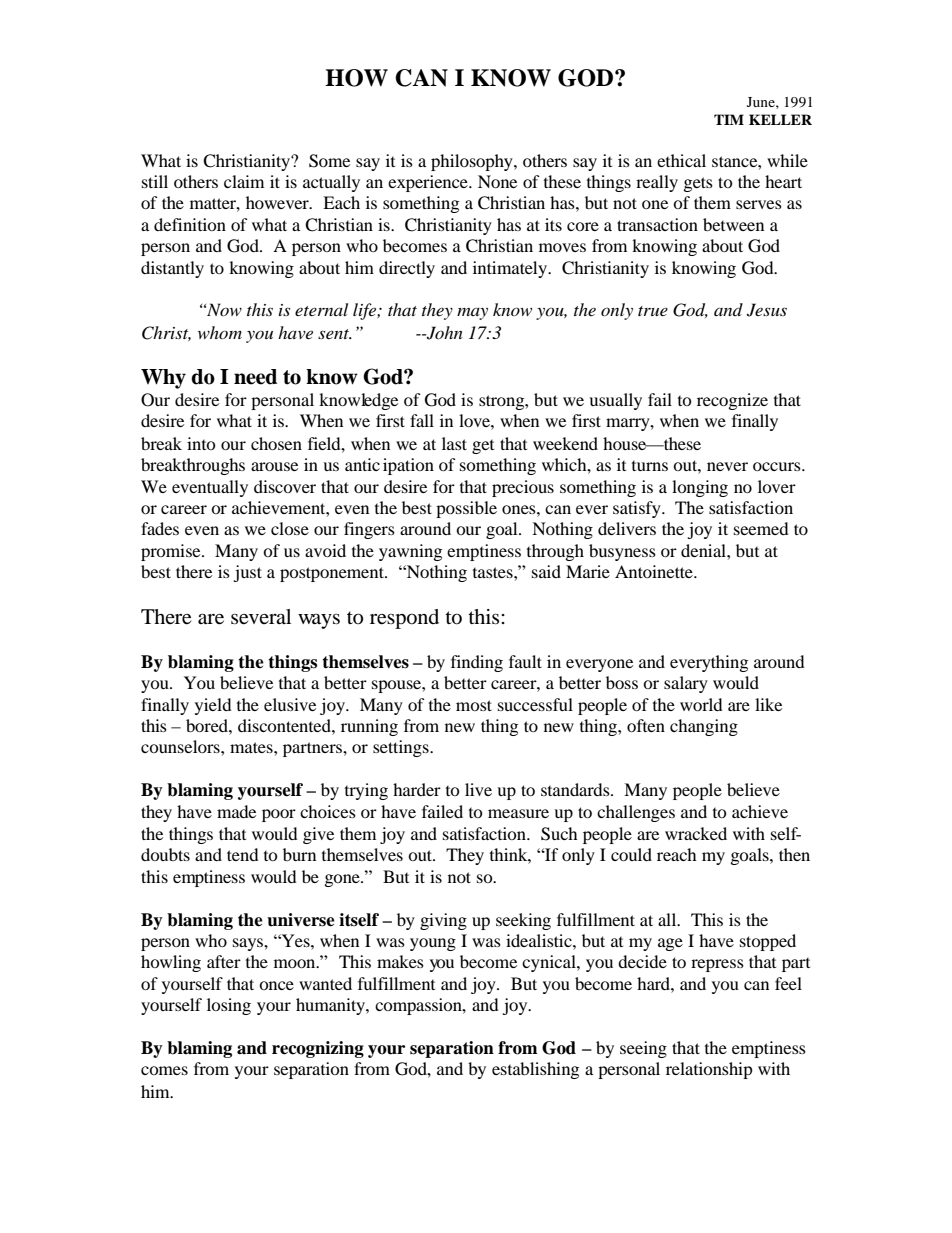 The image size is (952, 1233). I want to click on relationship, so click(709, 1070).
